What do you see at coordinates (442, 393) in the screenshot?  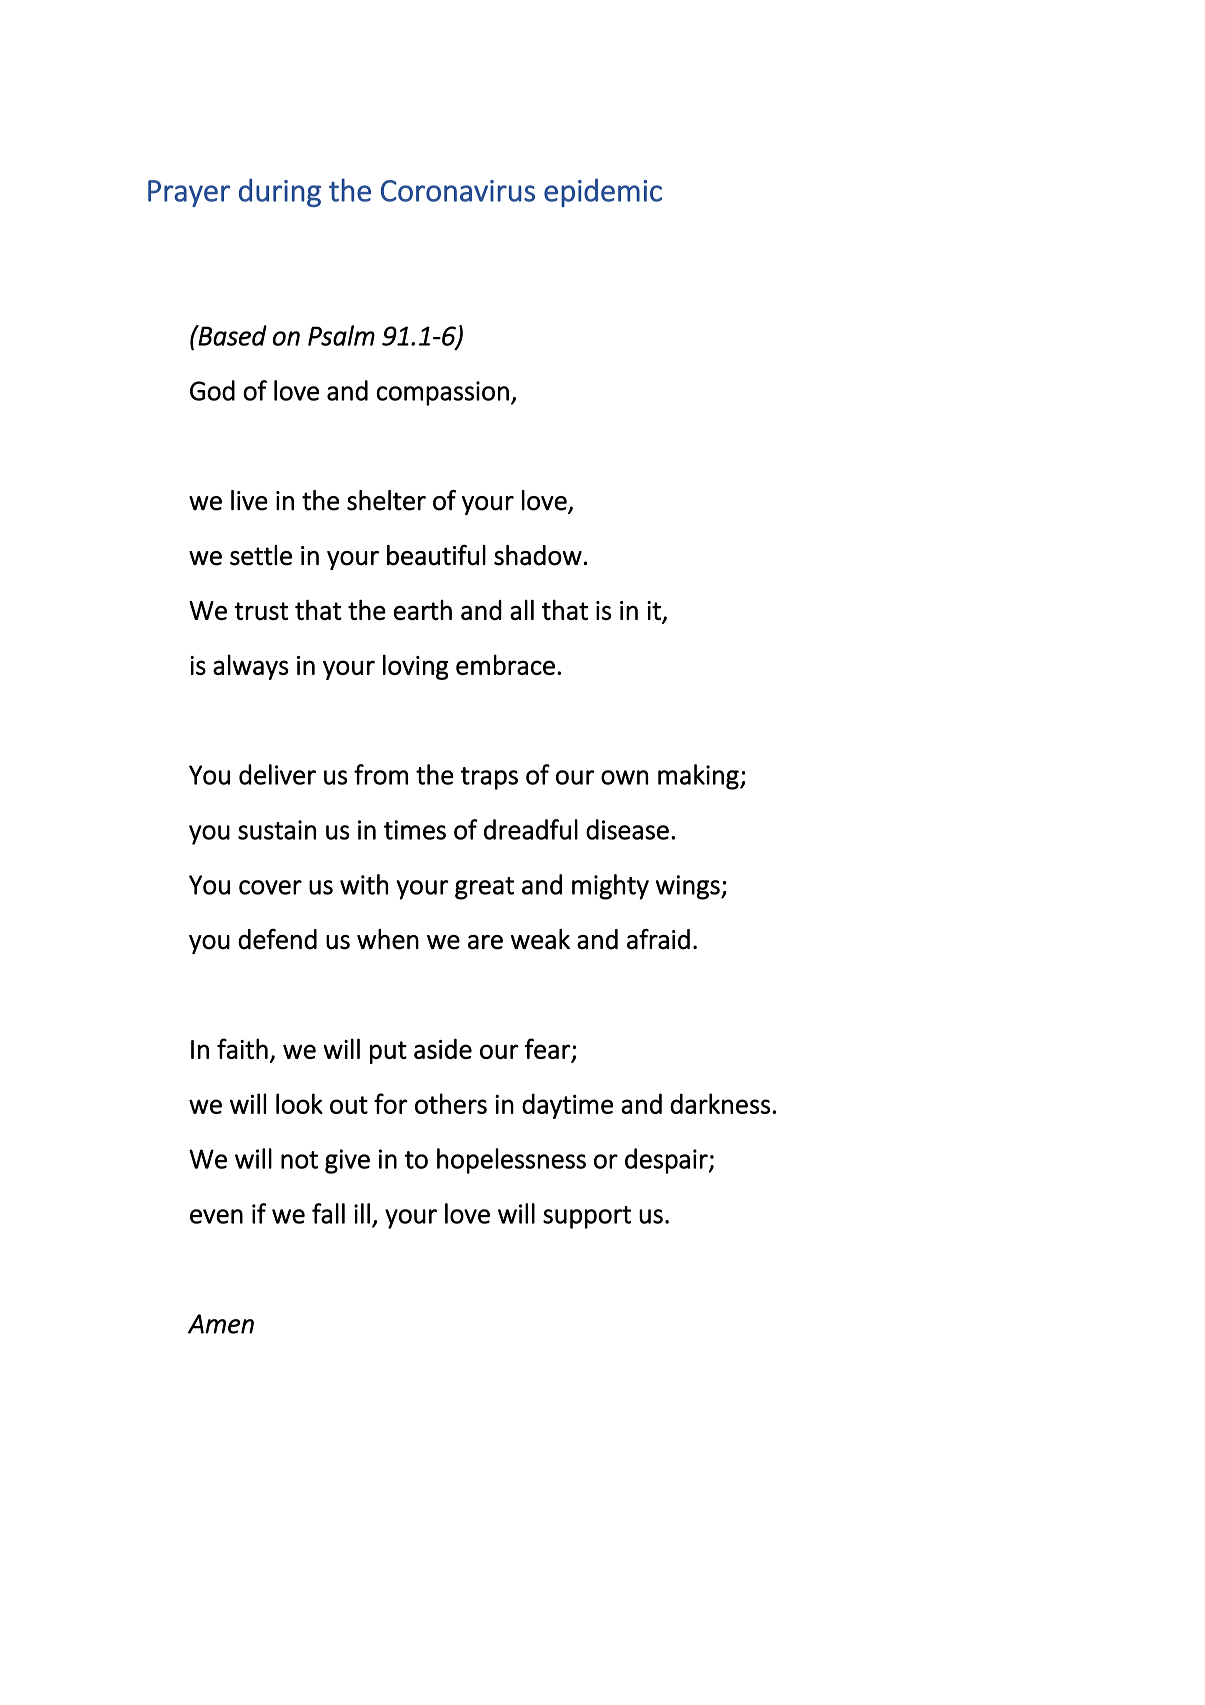 I see `compassion` at bounding box center [442, 393].
